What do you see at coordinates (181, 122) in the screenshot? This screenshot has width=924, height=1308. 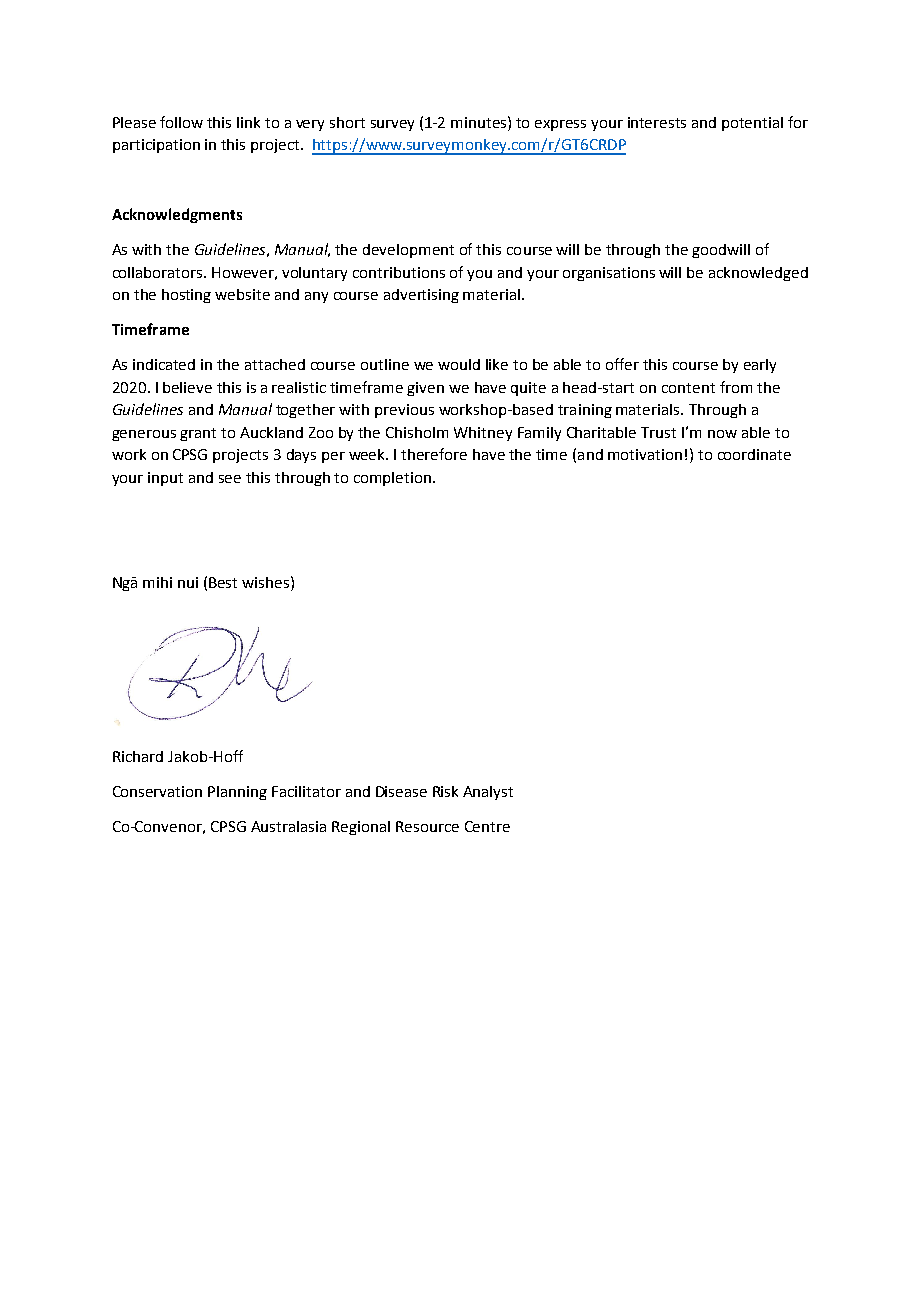 I see `follow` at bounding box center [181, 122].
